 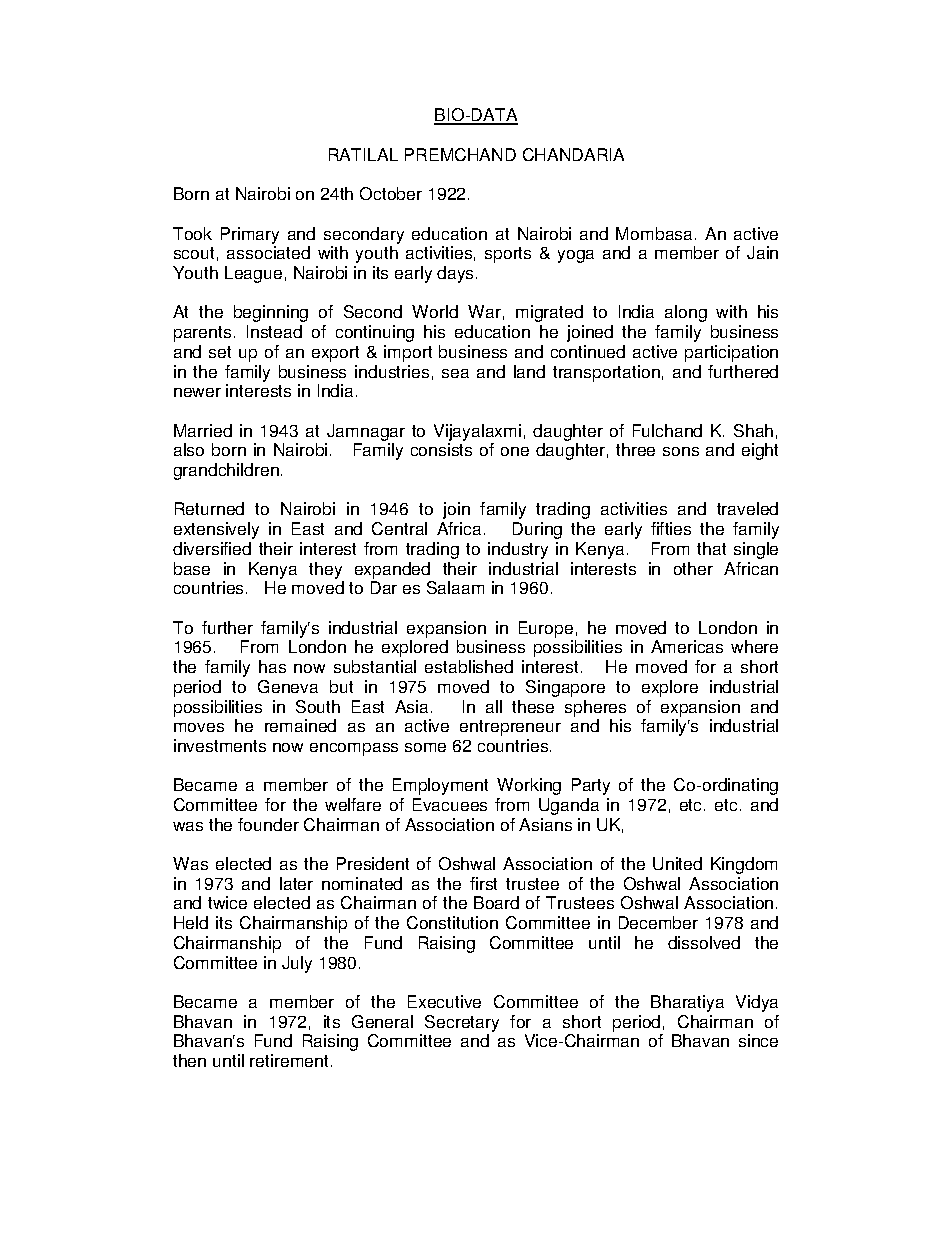 I want to click on Mombasa, so click(x=654, y=233).
